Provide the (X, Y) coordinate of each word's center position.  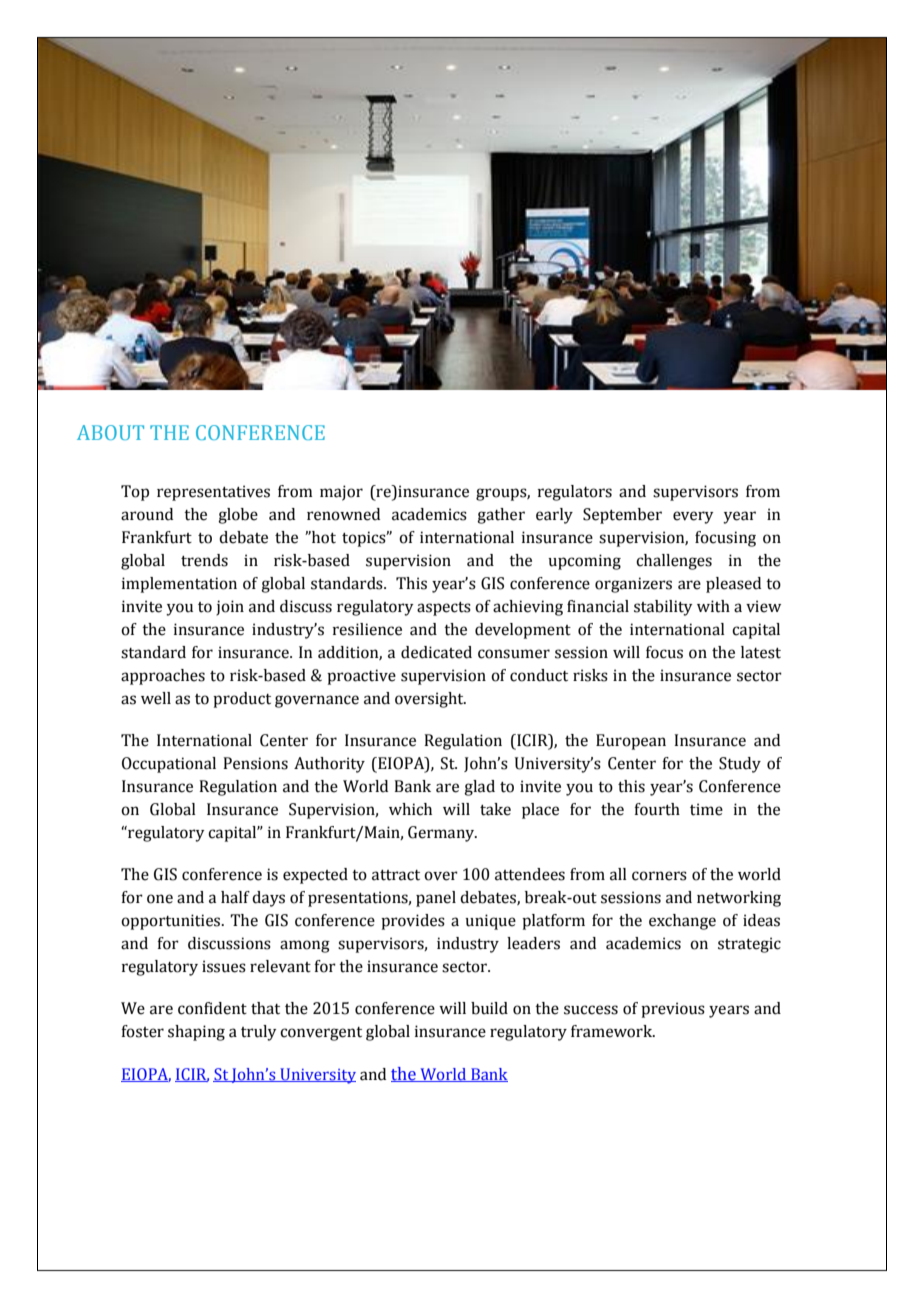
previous (673, 1010)
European (631, 742)
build (489, 1008)
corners (659, 876)
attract (396, 875)
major (341, 493)
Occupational (169, 765)
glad (479, 788)
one (160, 899)
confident (212, 1008)
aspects (444, 609)
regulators (575, 493)
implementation (179, 585)
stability (663, 608)
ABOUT (110, 432)
